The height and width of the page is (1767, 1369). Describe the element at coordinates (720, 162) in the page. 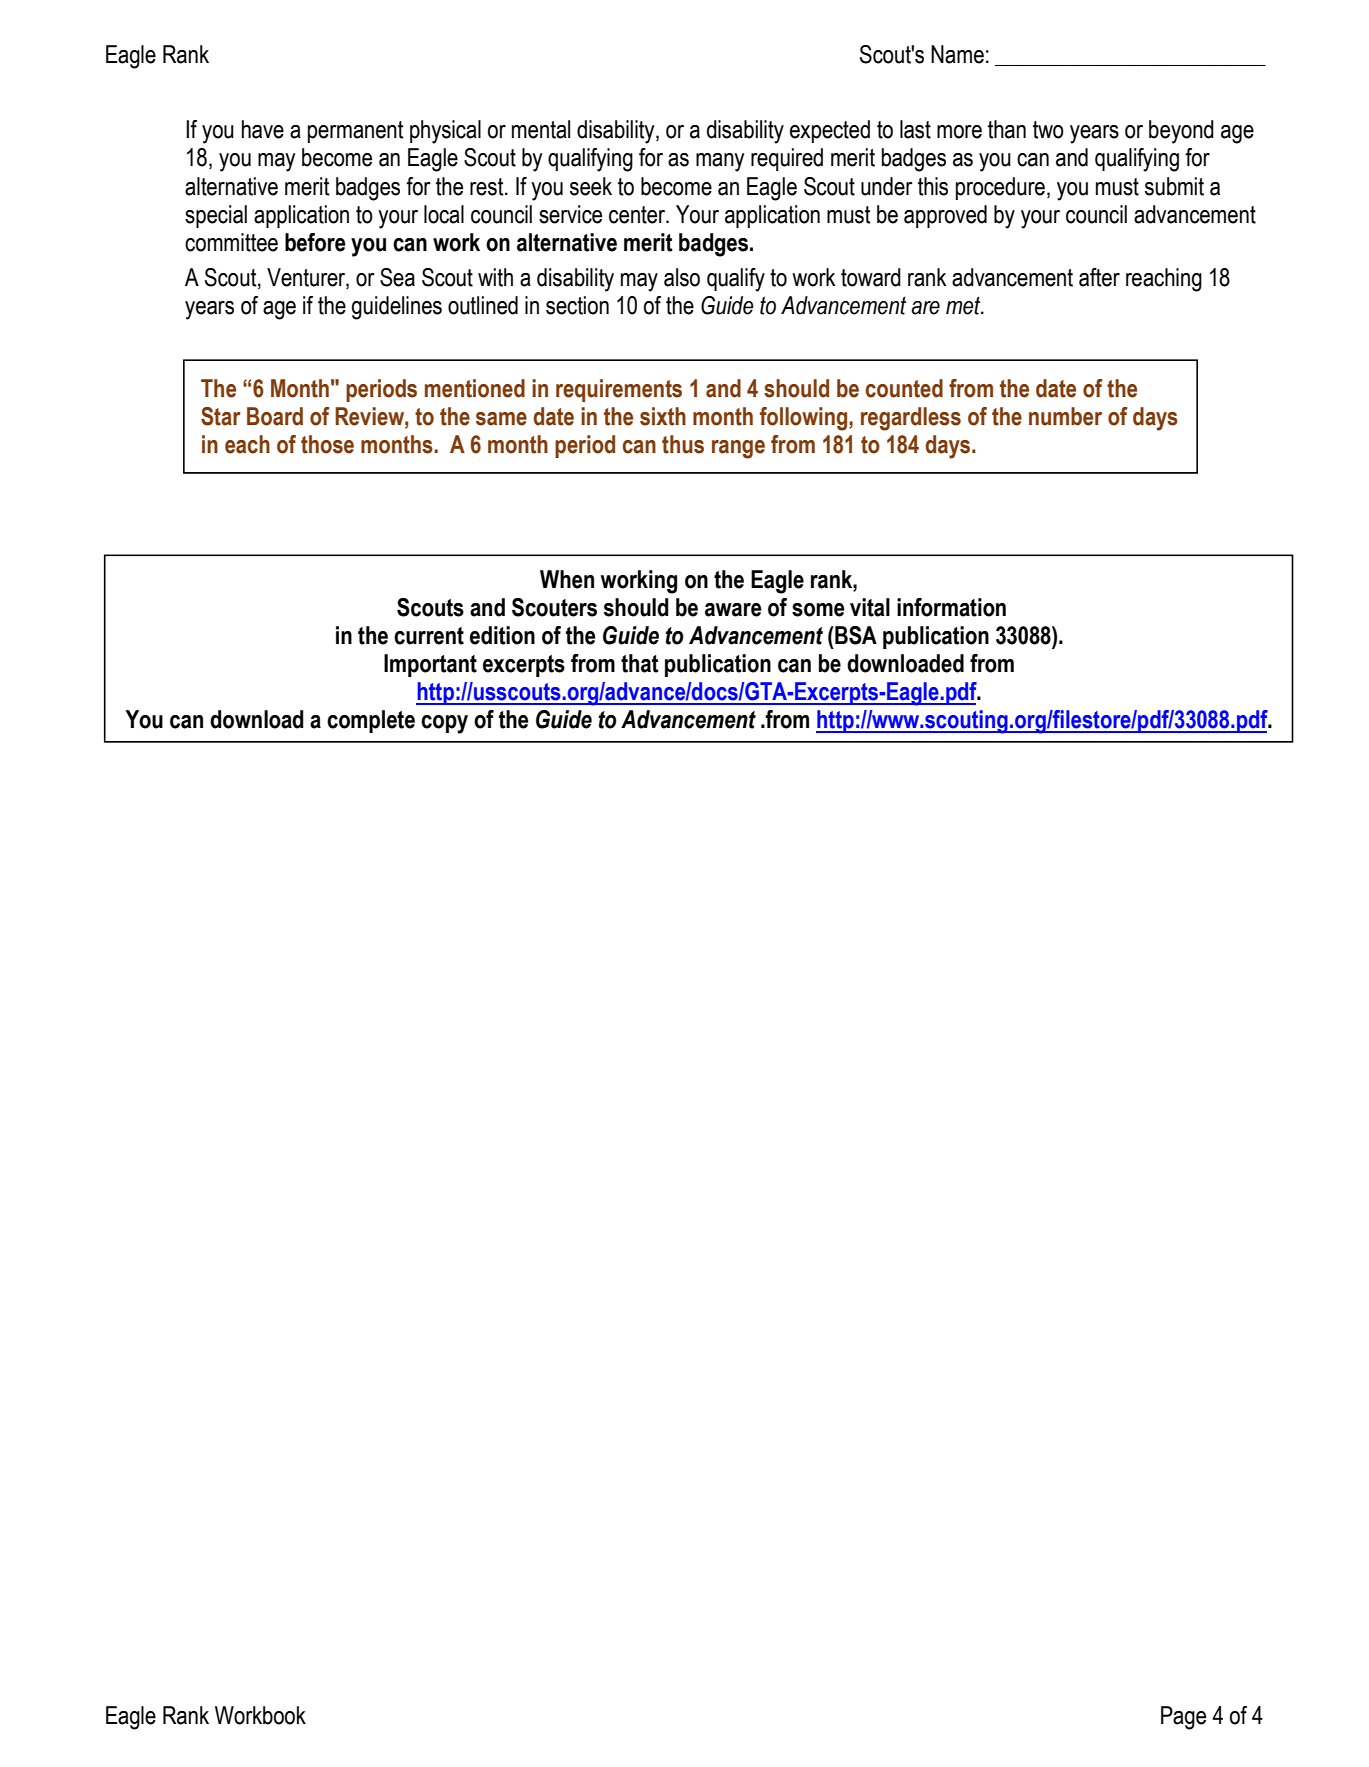

I see `many` at that location.
